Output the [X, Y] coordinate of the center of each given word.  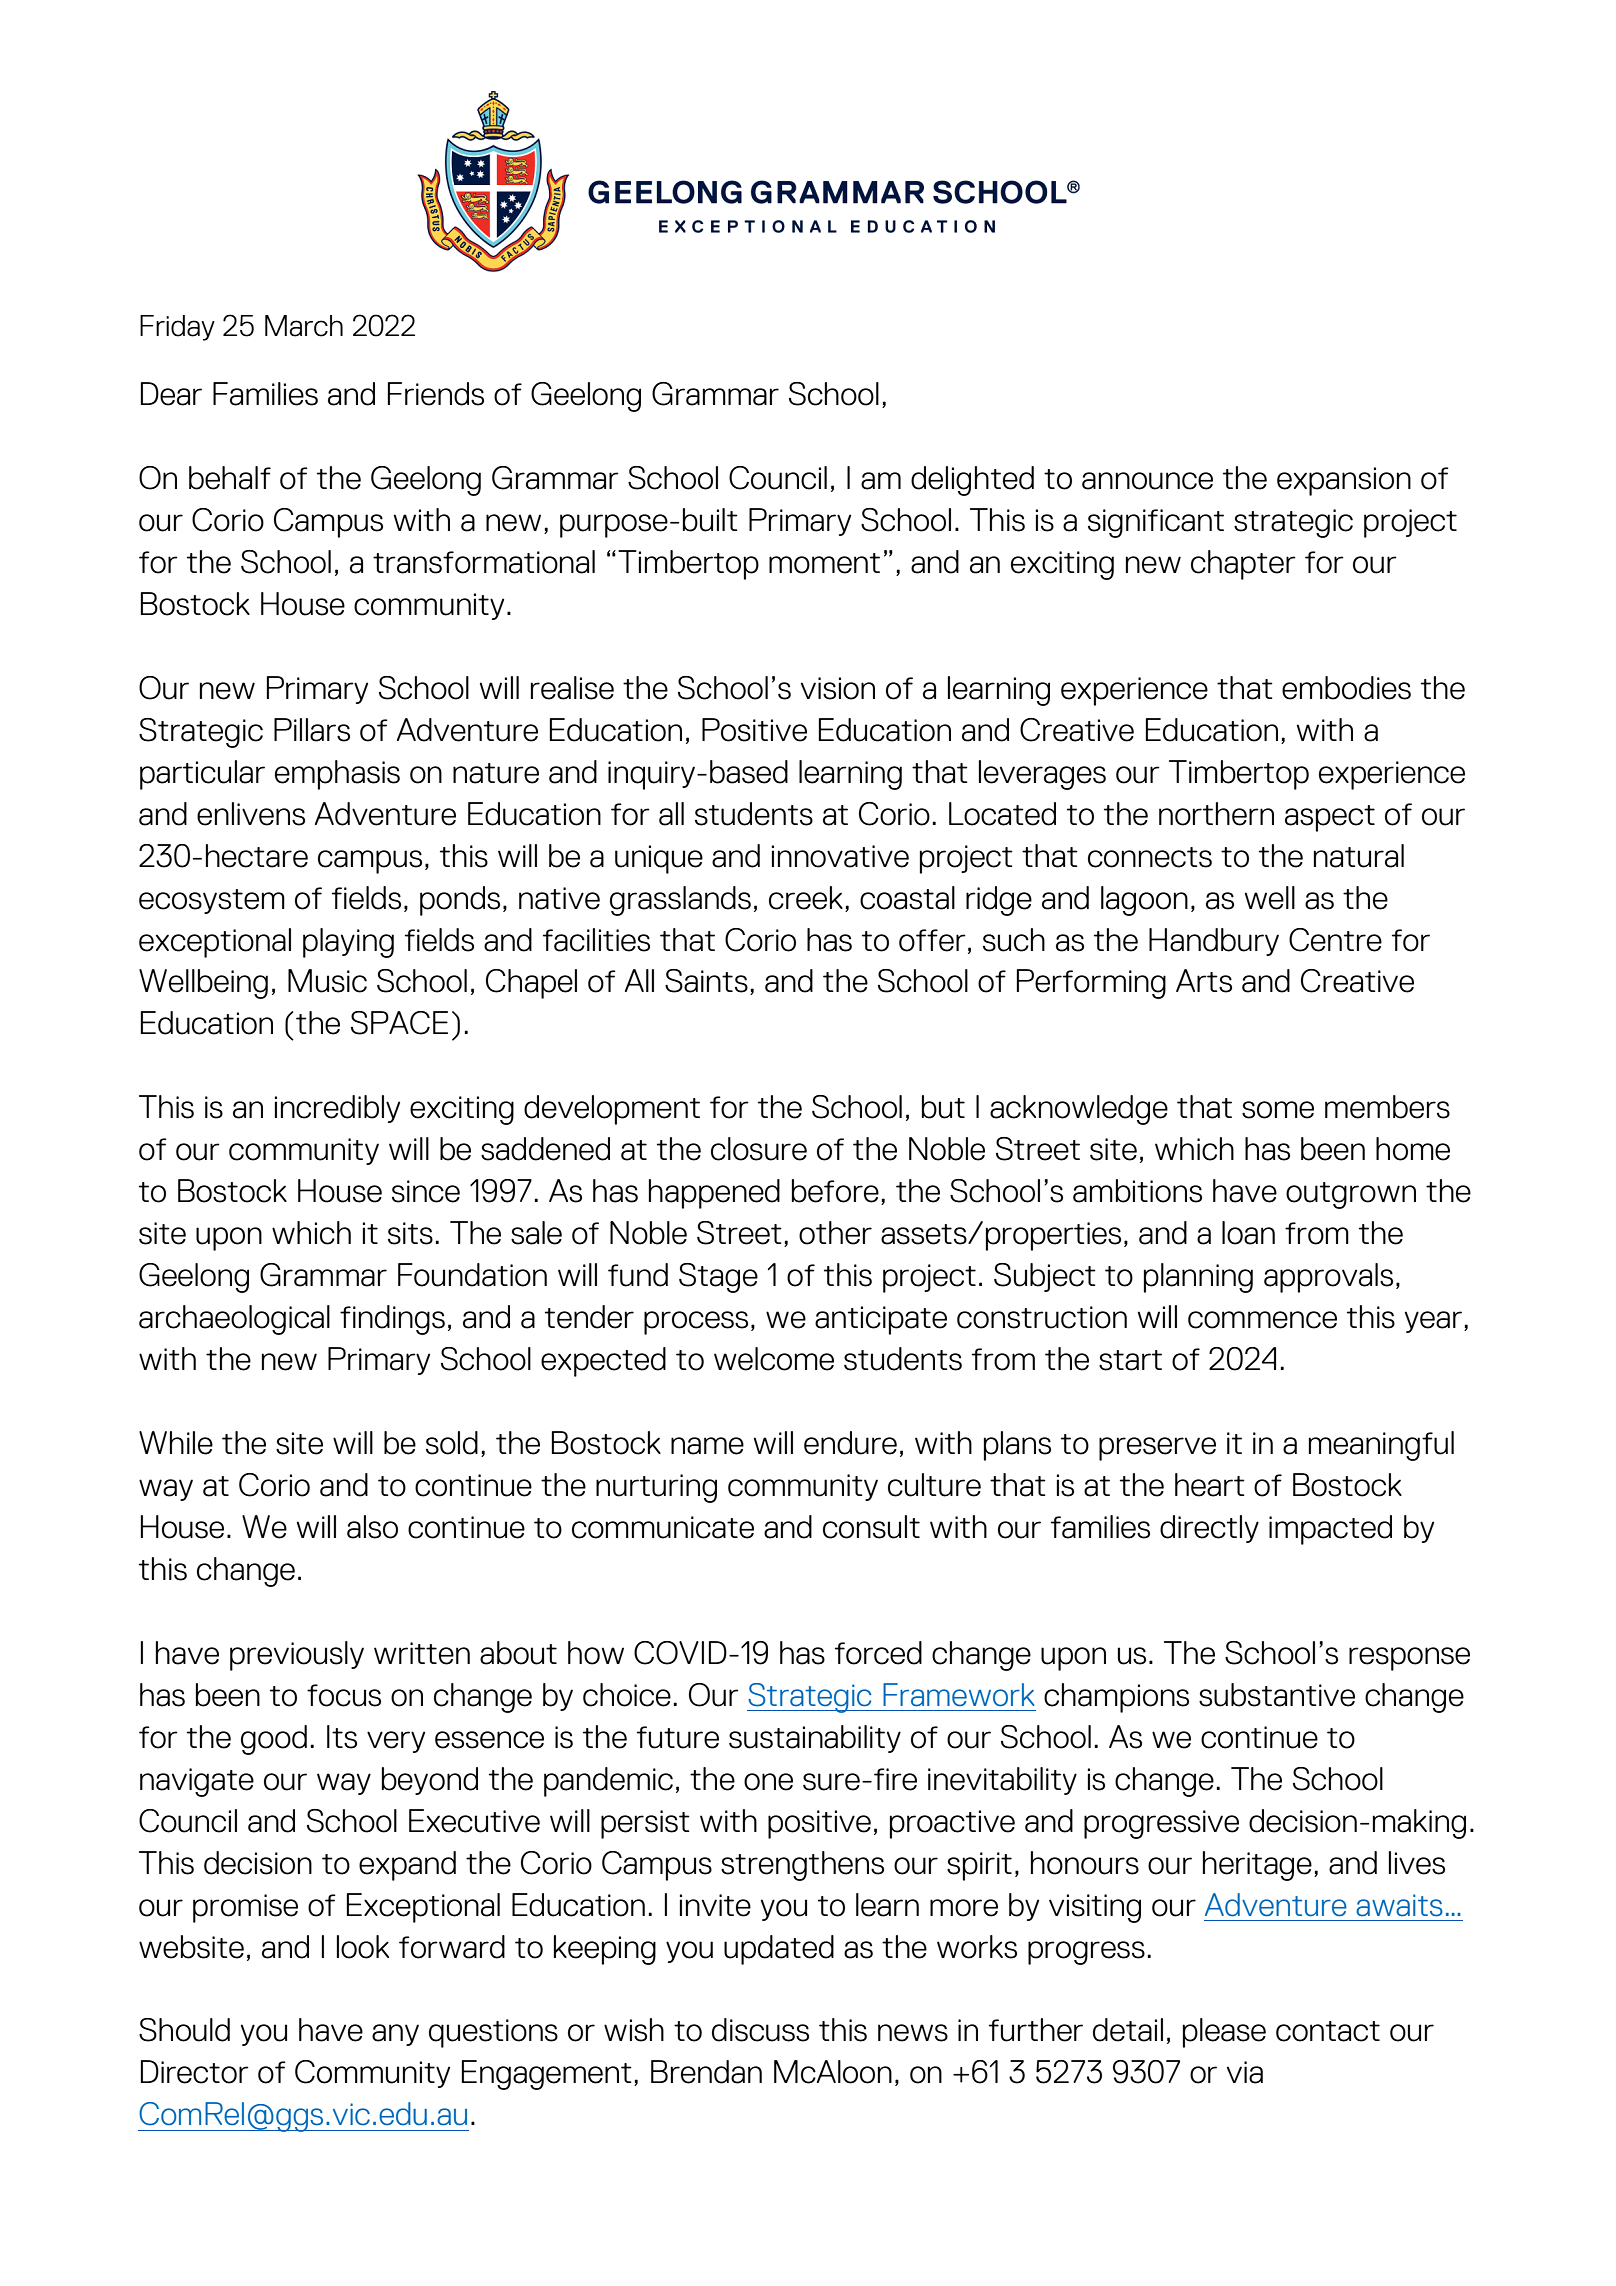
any [395, 2035]
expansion [1344, 481]
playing [348, 943]
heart [1210, 1485]
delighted [972, 481]
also [372, 1527]
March [304, 326]
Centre [1335, 940]
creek [806, 898]
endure [850, 1443]
